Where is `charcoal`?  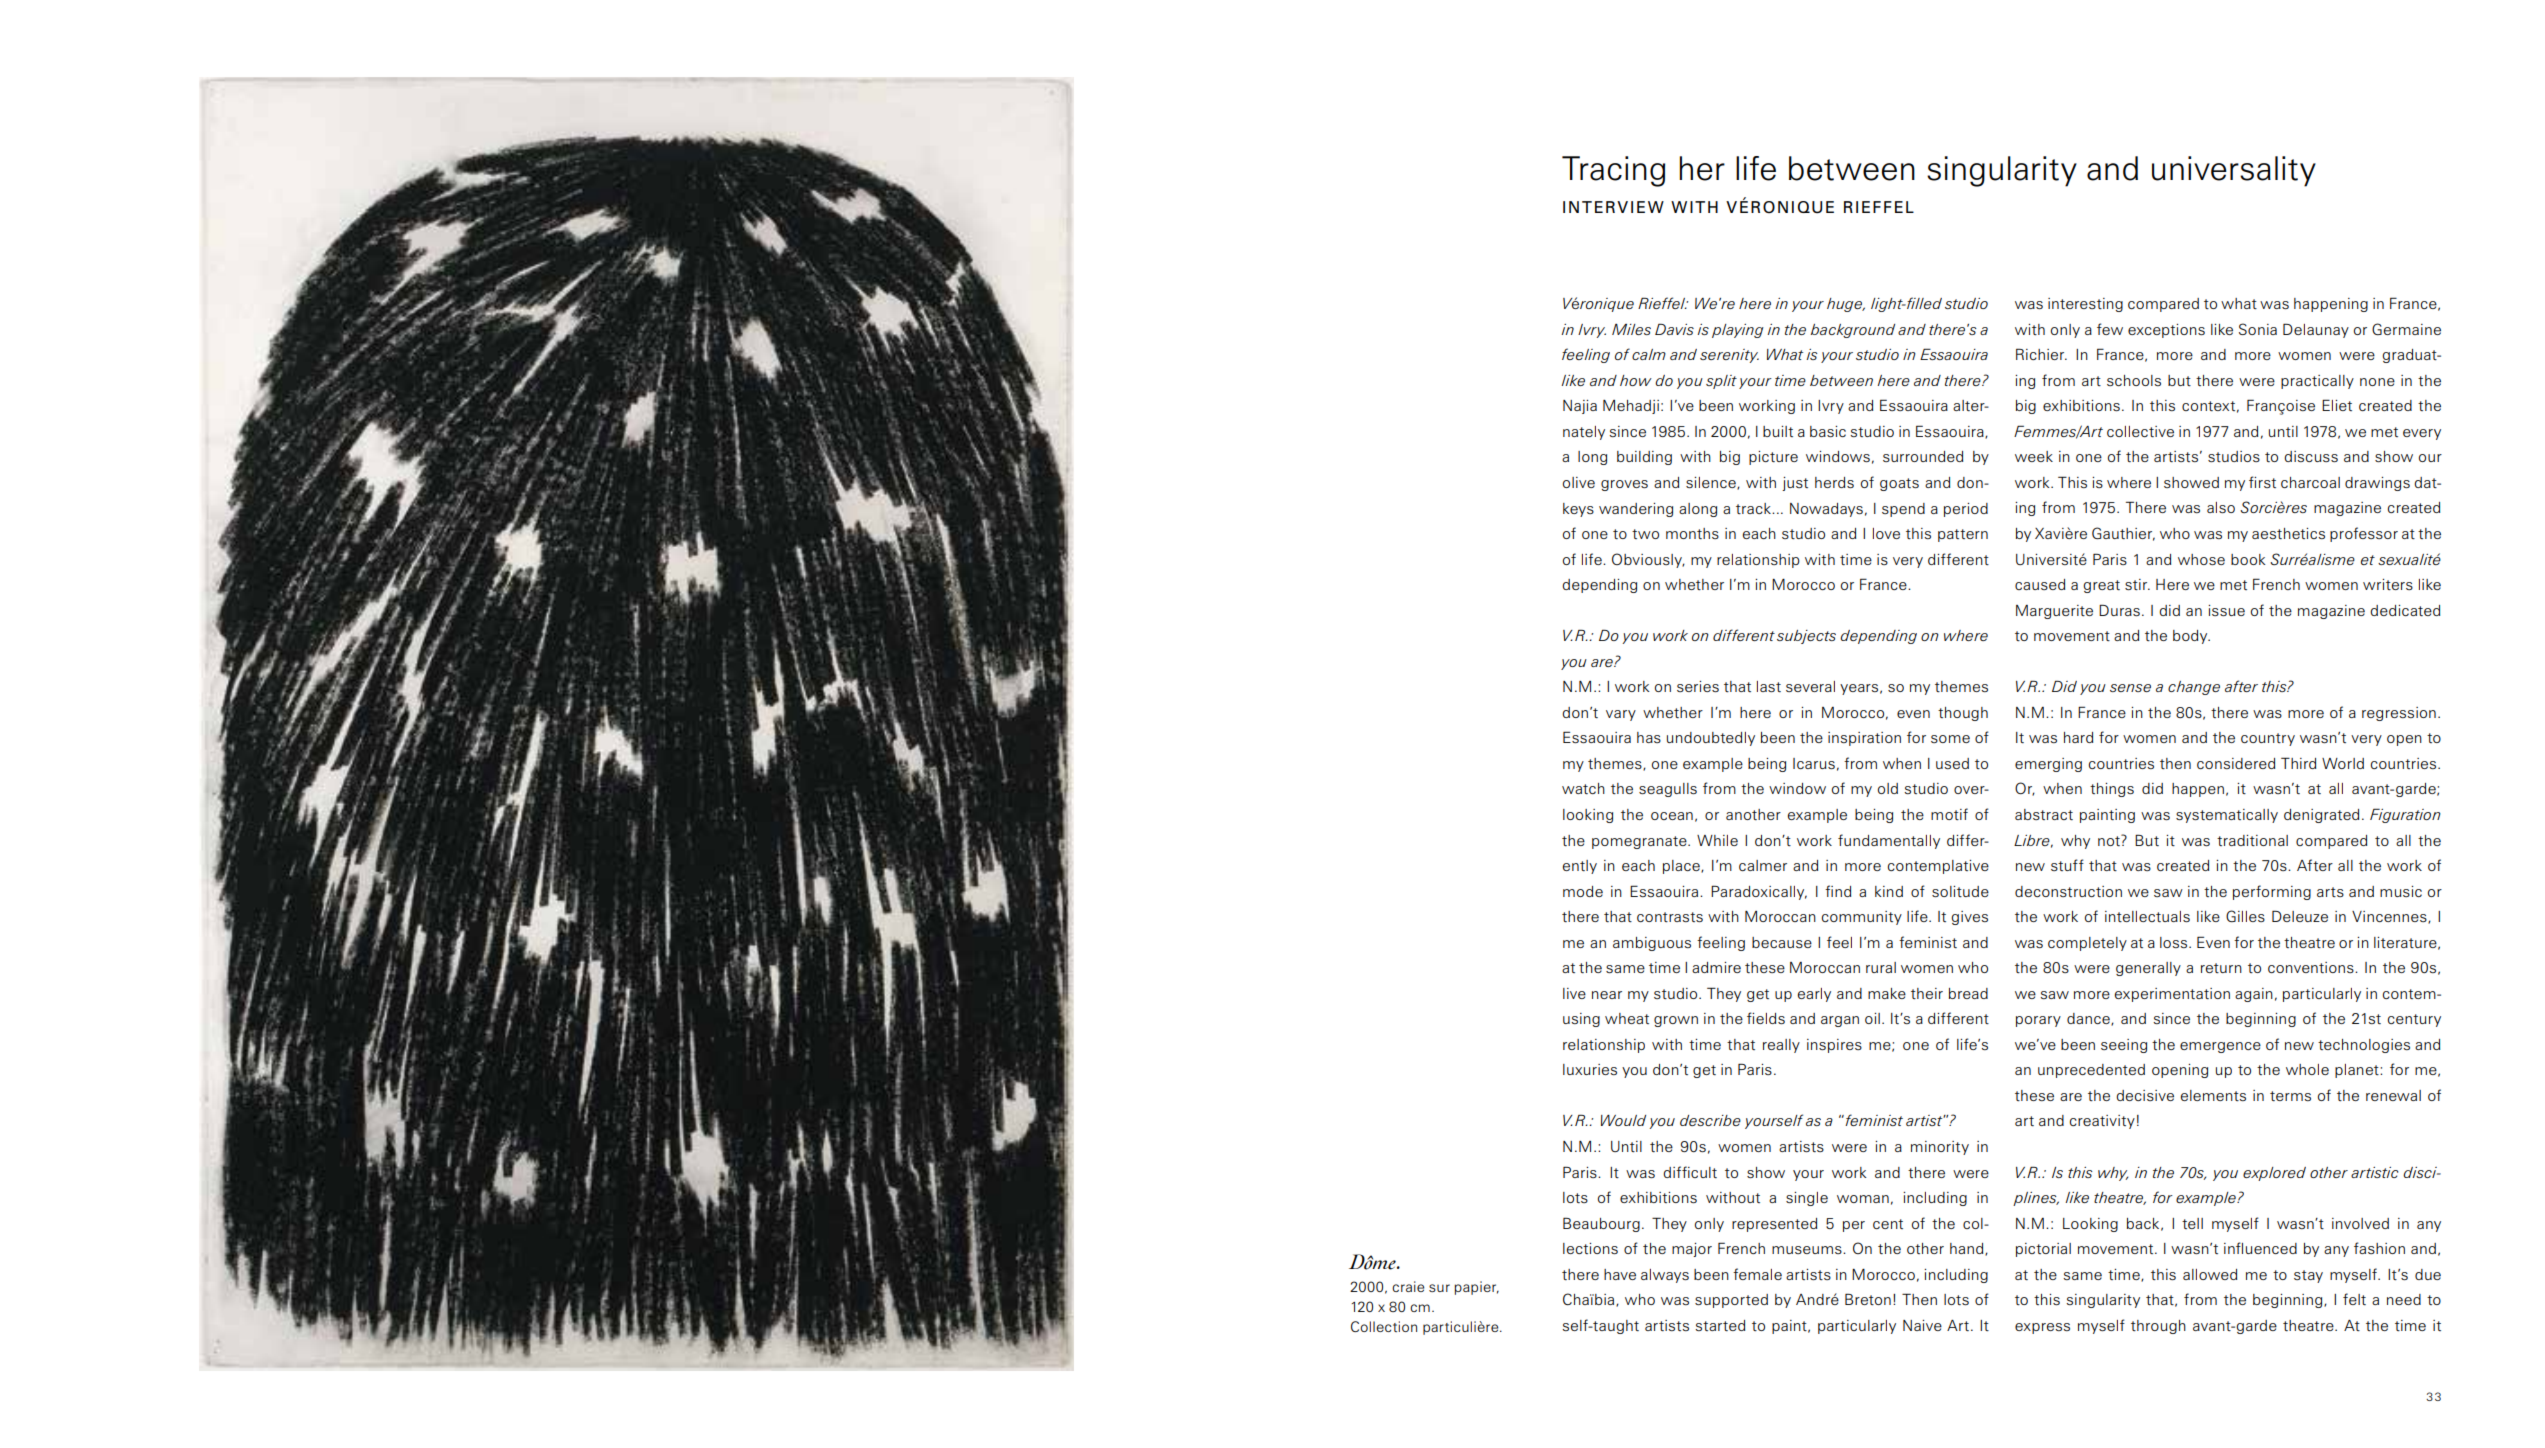
charcoal is located at coordinates (2310, 482).
